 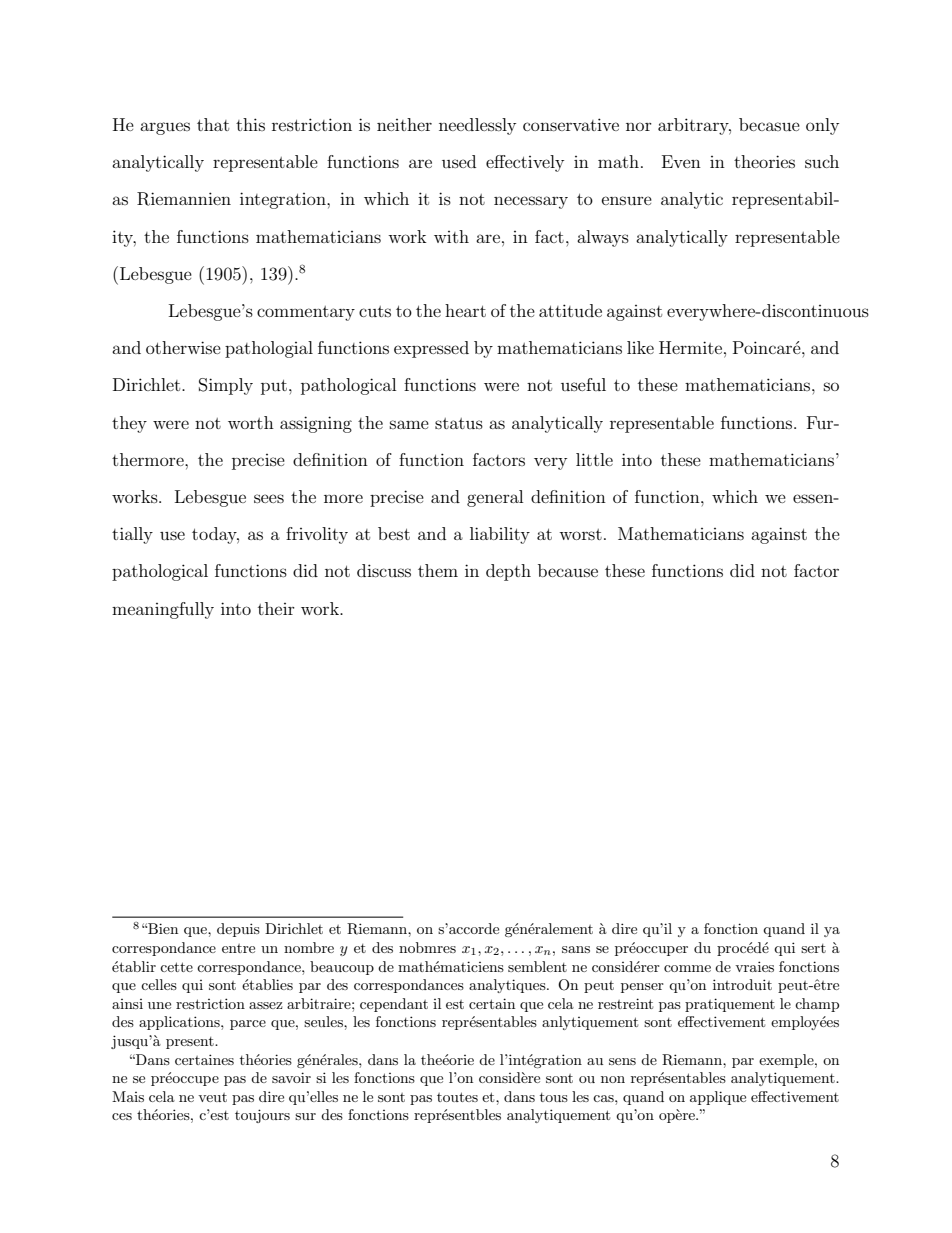 I want to click on that, so click(x=213, y=124).
